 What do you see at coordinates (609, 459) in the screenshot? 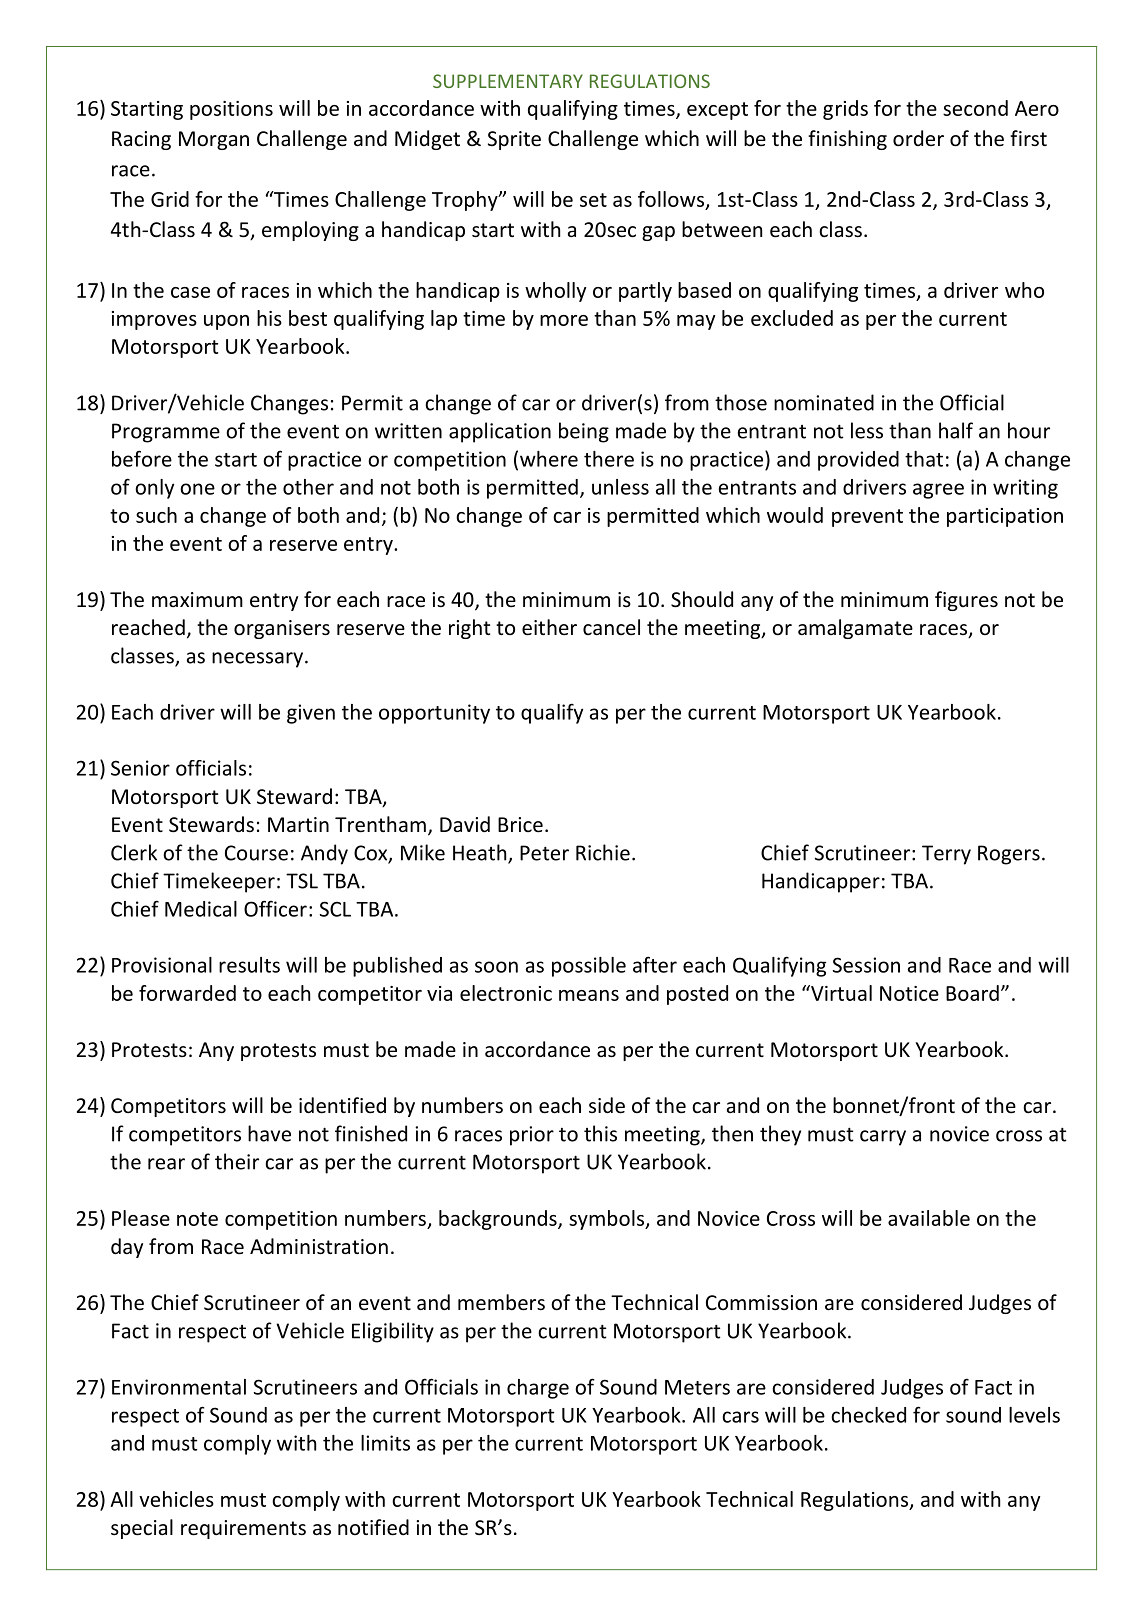
I see `there` at bounding box center [609, 459].
